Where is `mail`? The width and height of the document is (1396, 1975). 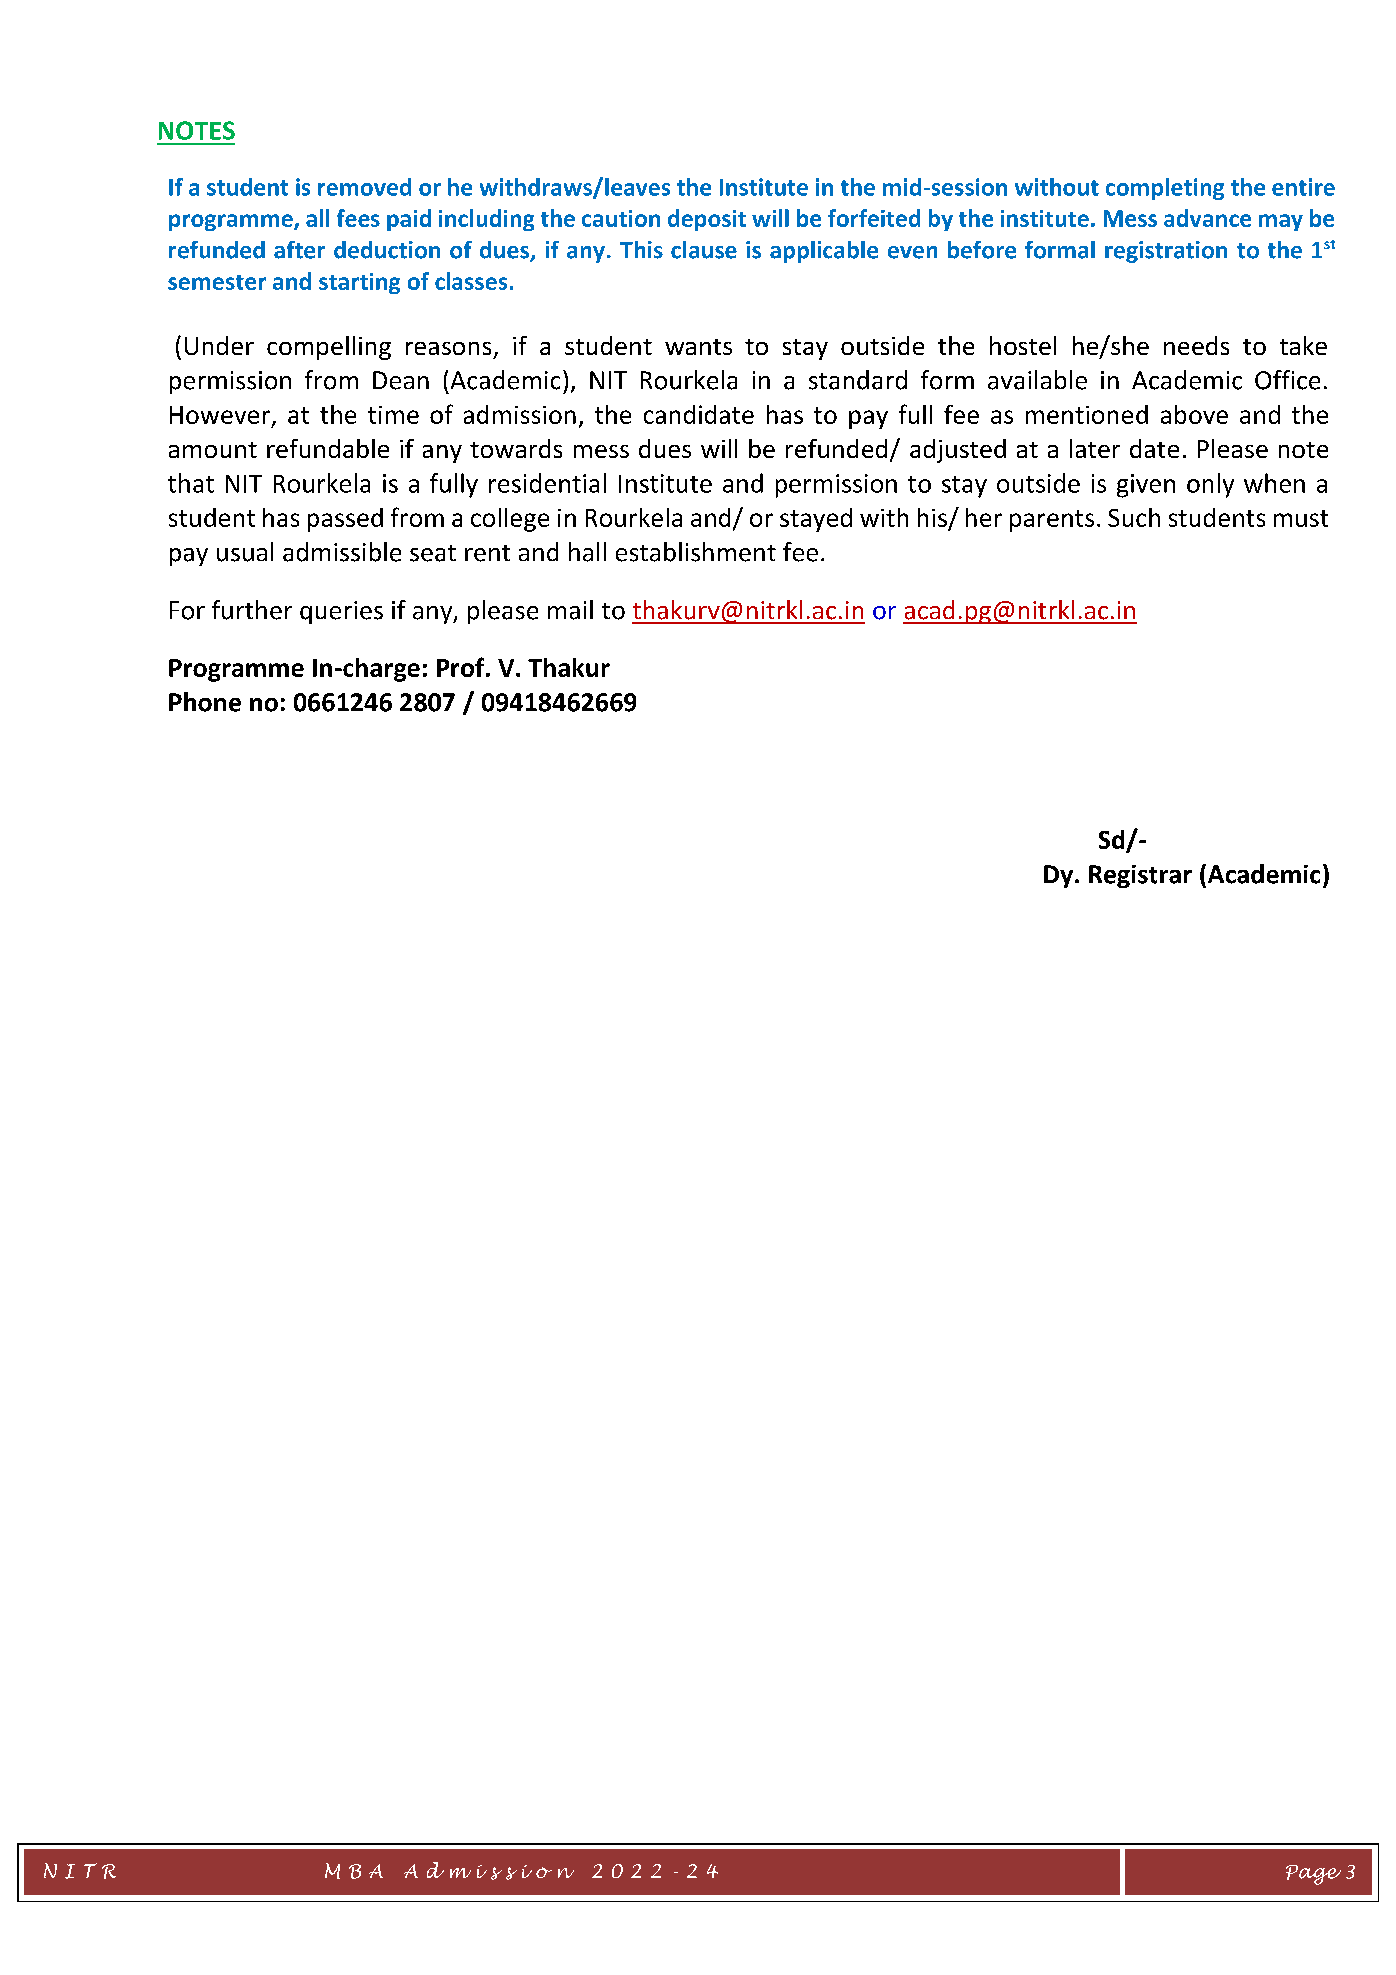 mail is located at coordinates (570, 610).
